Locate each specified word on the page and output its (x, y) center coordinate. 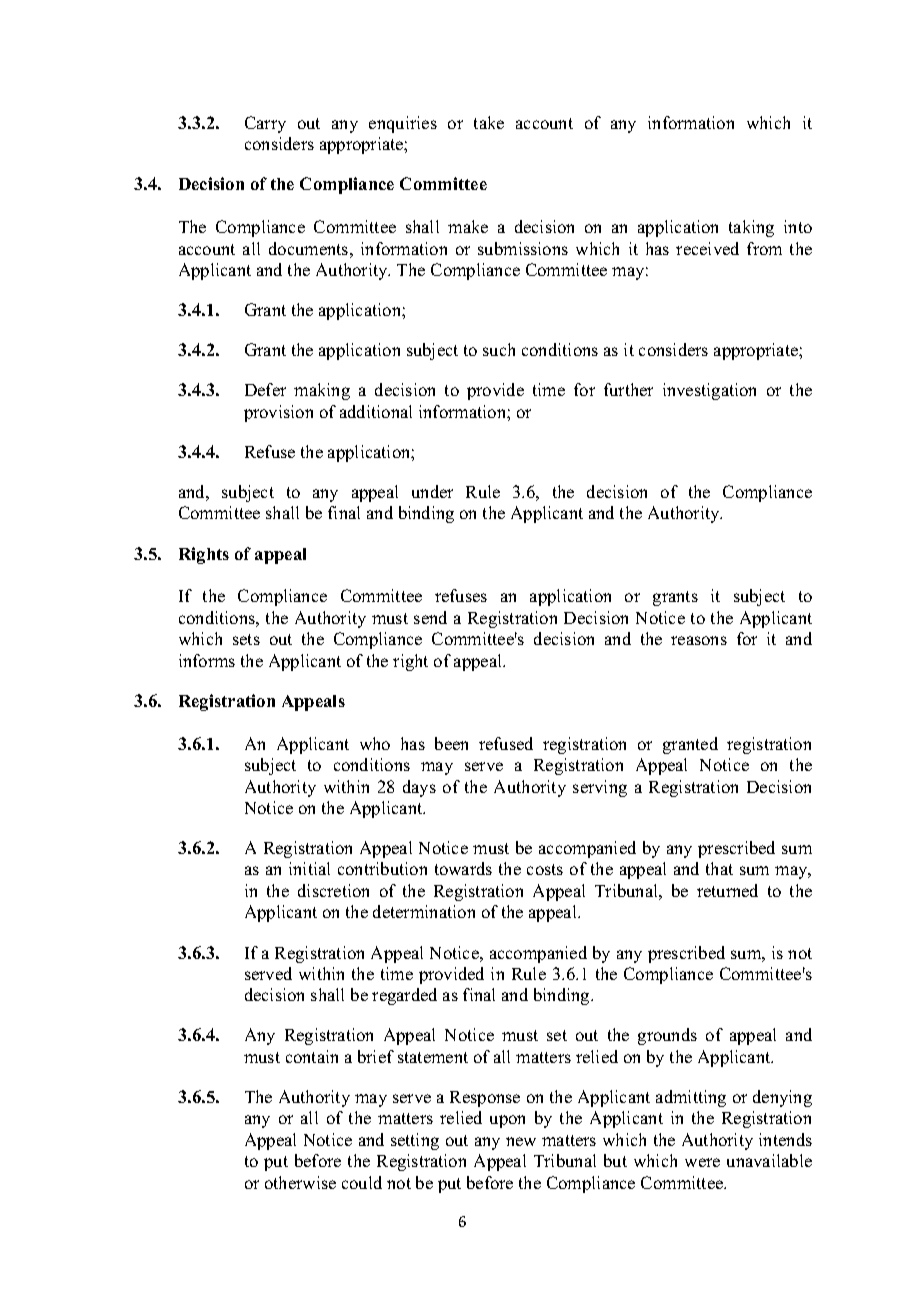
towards (463, 868)
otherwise (300, 1182)
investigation (709, 391)
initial (309, 868)
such (499, 349)
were (702, 1162)
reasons (699, 640)
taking (751, 228)
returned (727, 890)
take (489, 122)
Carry (265, 124)
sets (246, 639)
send (430, 617)
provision (278, 413)
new (521, 1141)
